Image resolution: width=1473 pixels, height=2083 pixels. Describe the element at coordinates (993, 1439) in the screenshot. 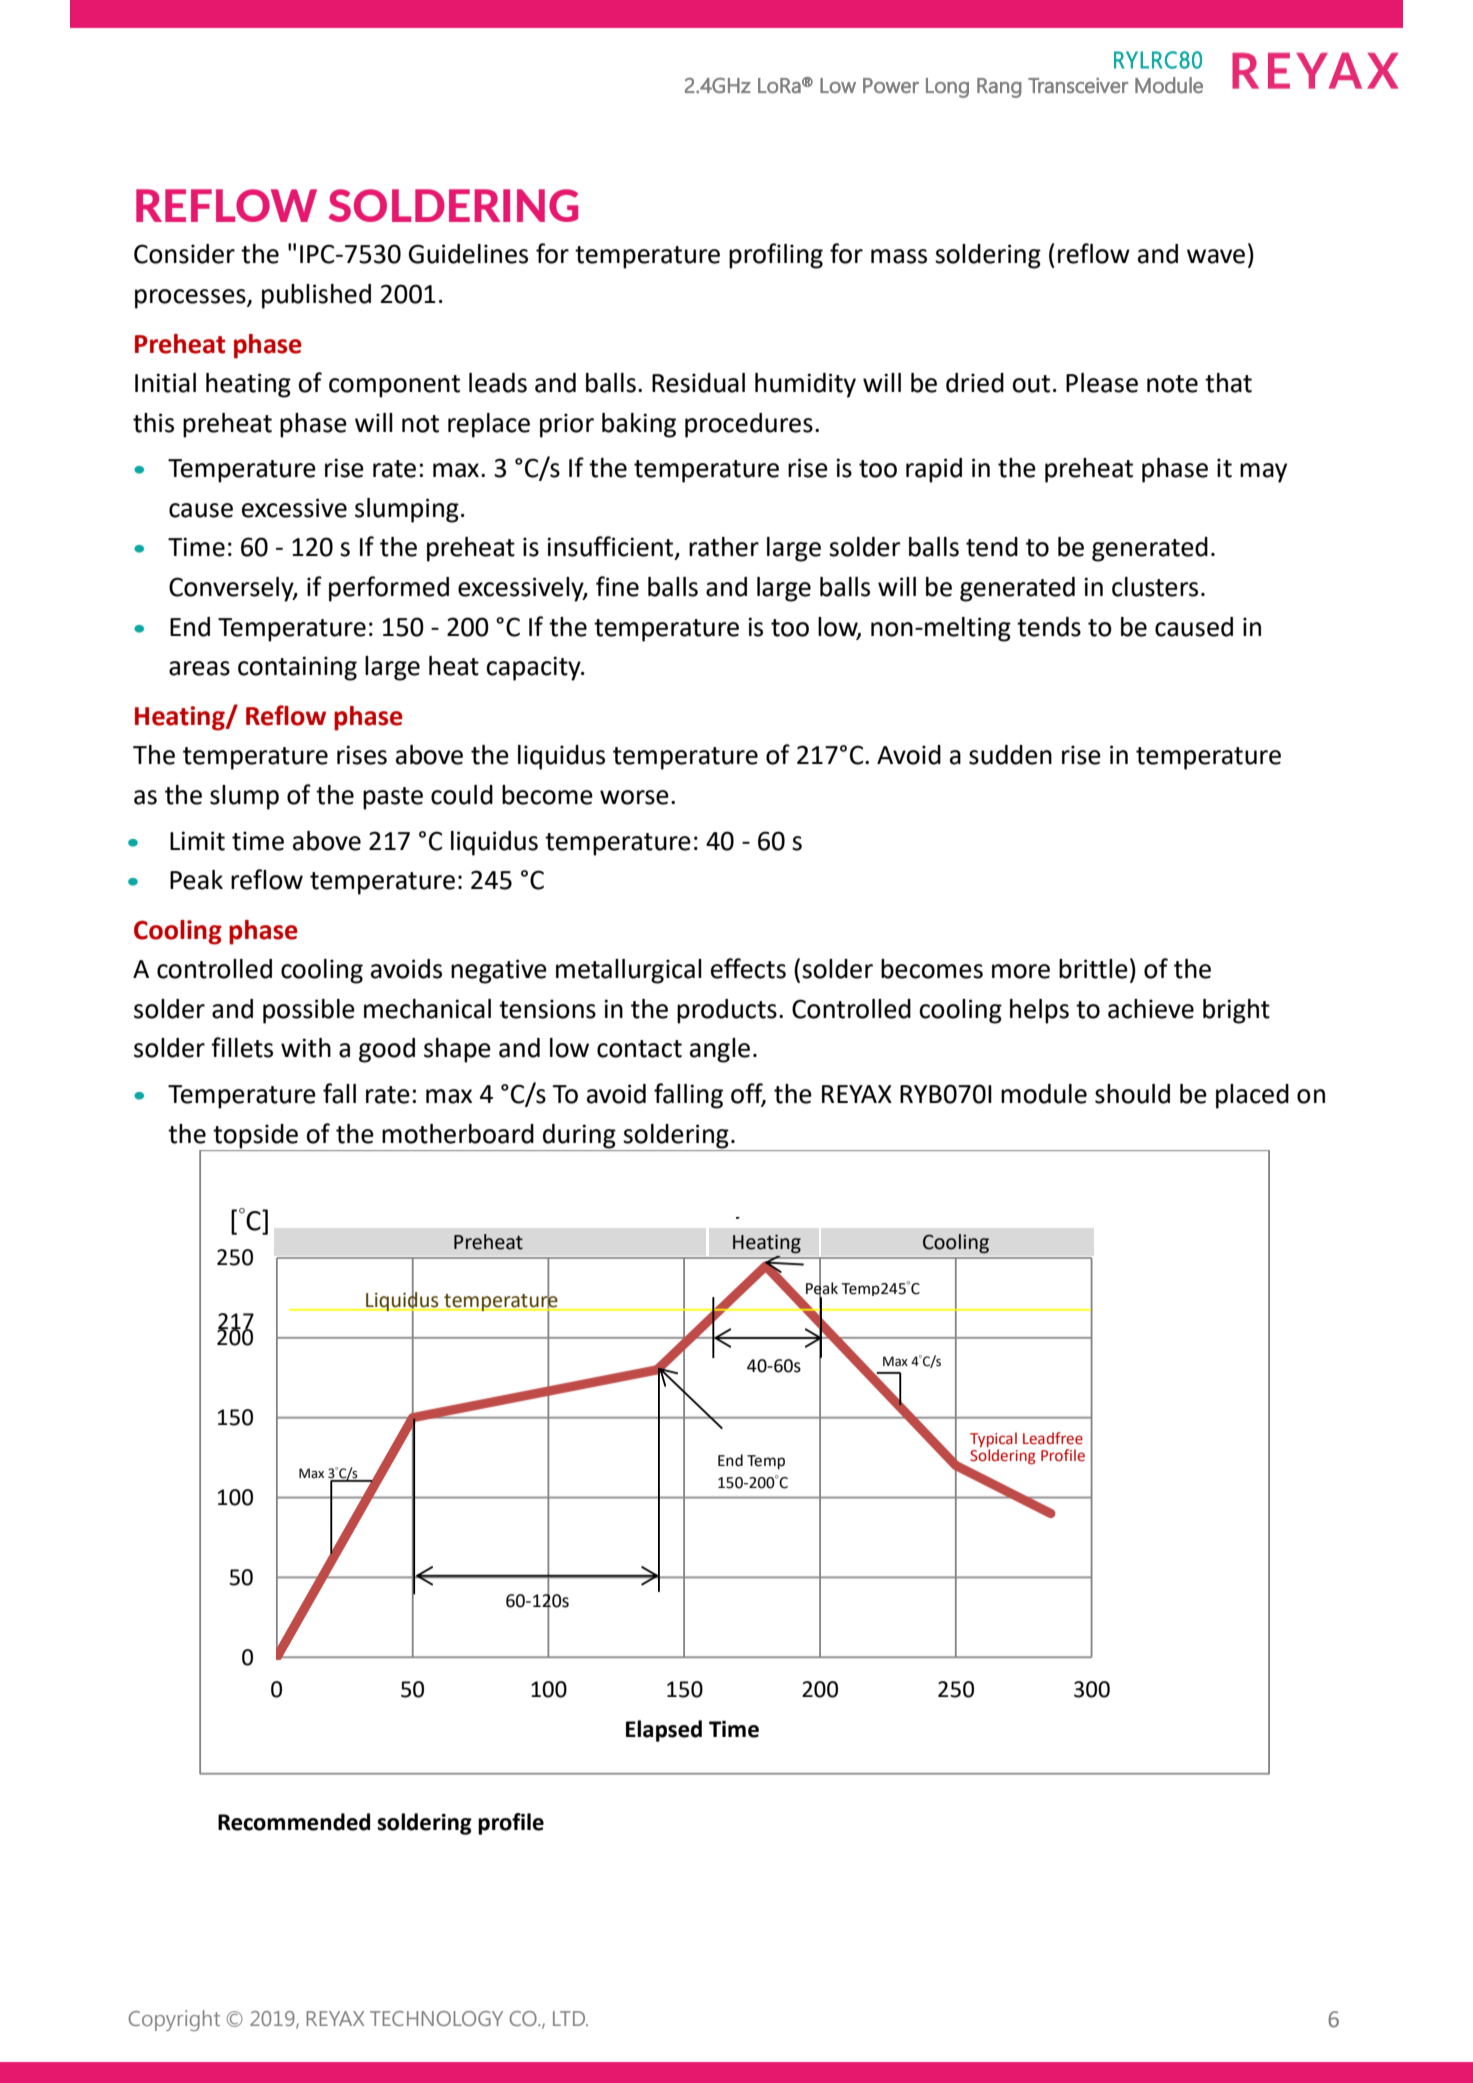

I see `Typical` at that location.
